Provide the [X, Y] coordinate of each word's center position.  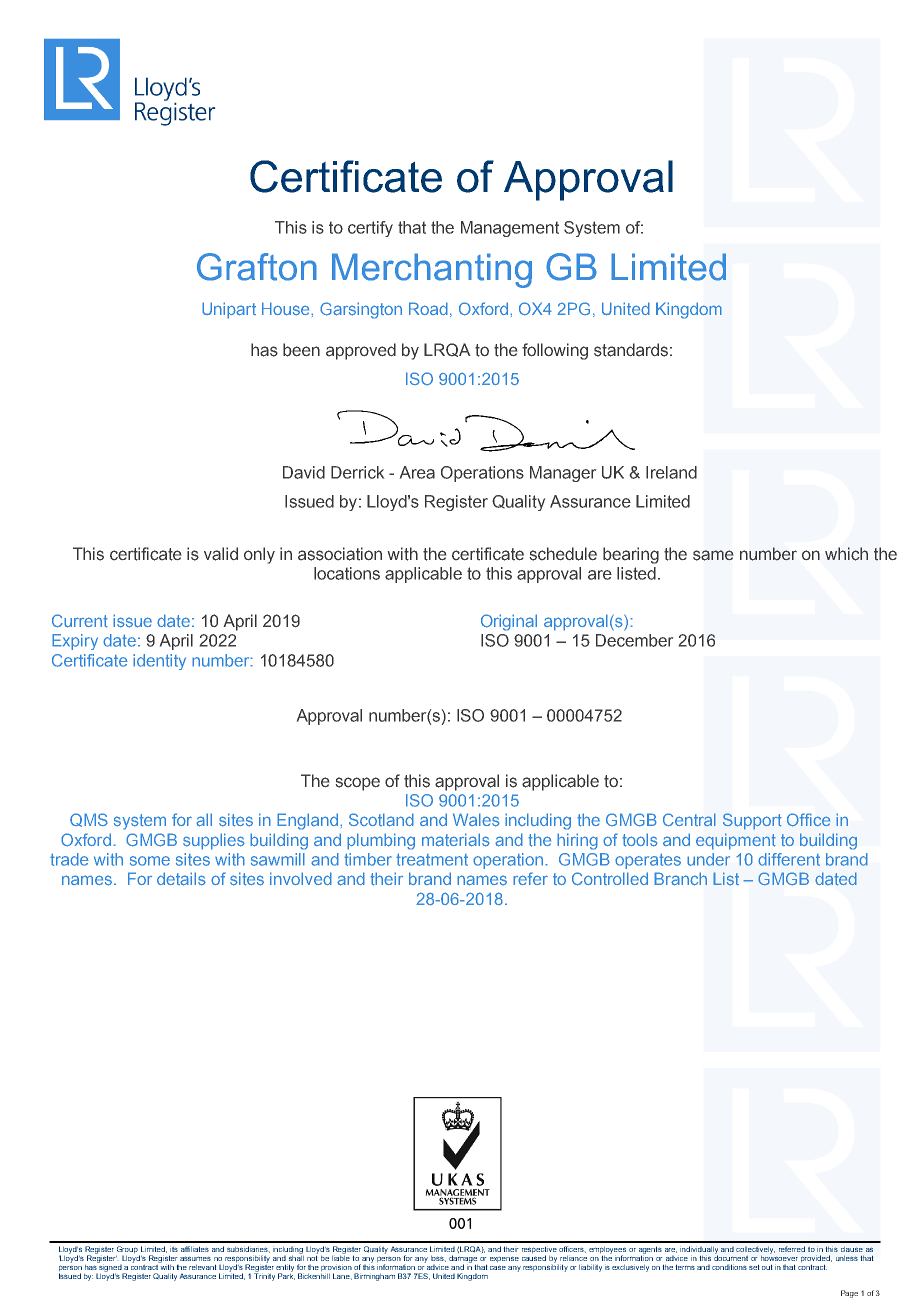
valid [221, 554]
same [713, 555]
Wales [476, 820]
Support [752, 821]
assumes [195, 1258]
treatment [432, 859]
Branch [680, 879]
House [287, 309]
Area [417, 472]
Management [510, 229]
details [181, 879]
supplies [214, 841]
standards [631, 350]
